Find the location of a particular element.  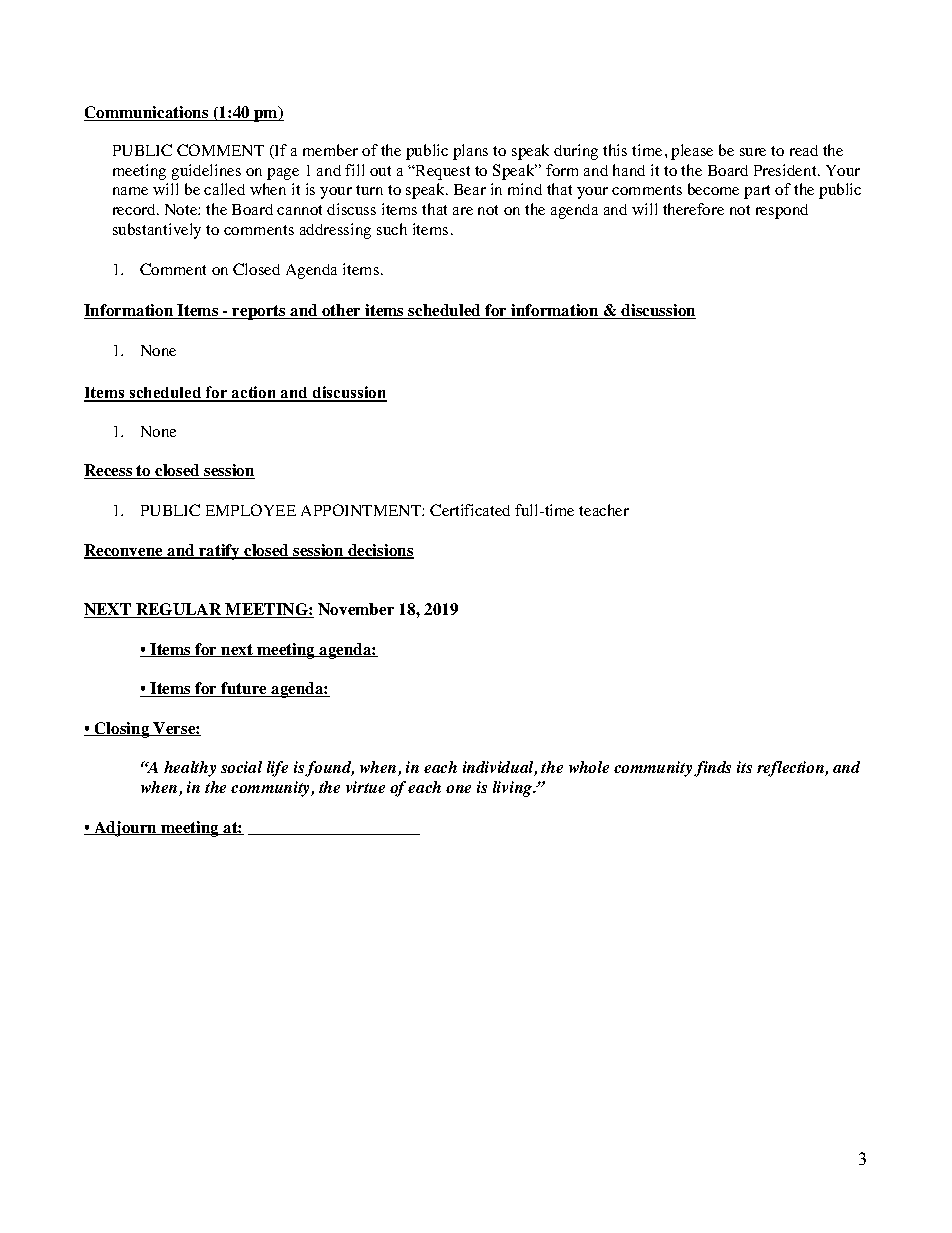

decisions is located at coordinates (380, 551).
